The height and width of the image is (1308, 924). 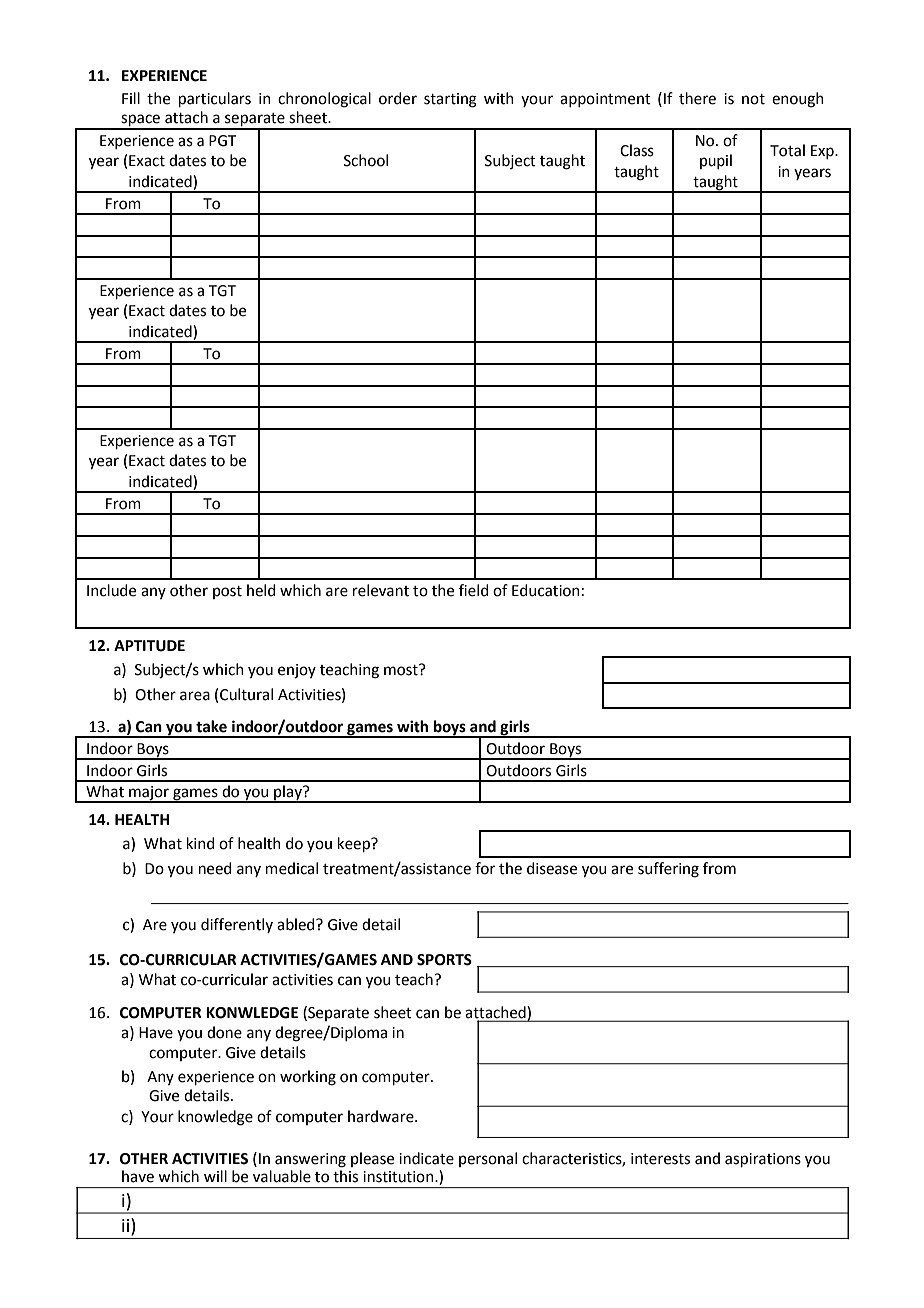 I want to click on APTITUDE, so click(x=149, y=646).
